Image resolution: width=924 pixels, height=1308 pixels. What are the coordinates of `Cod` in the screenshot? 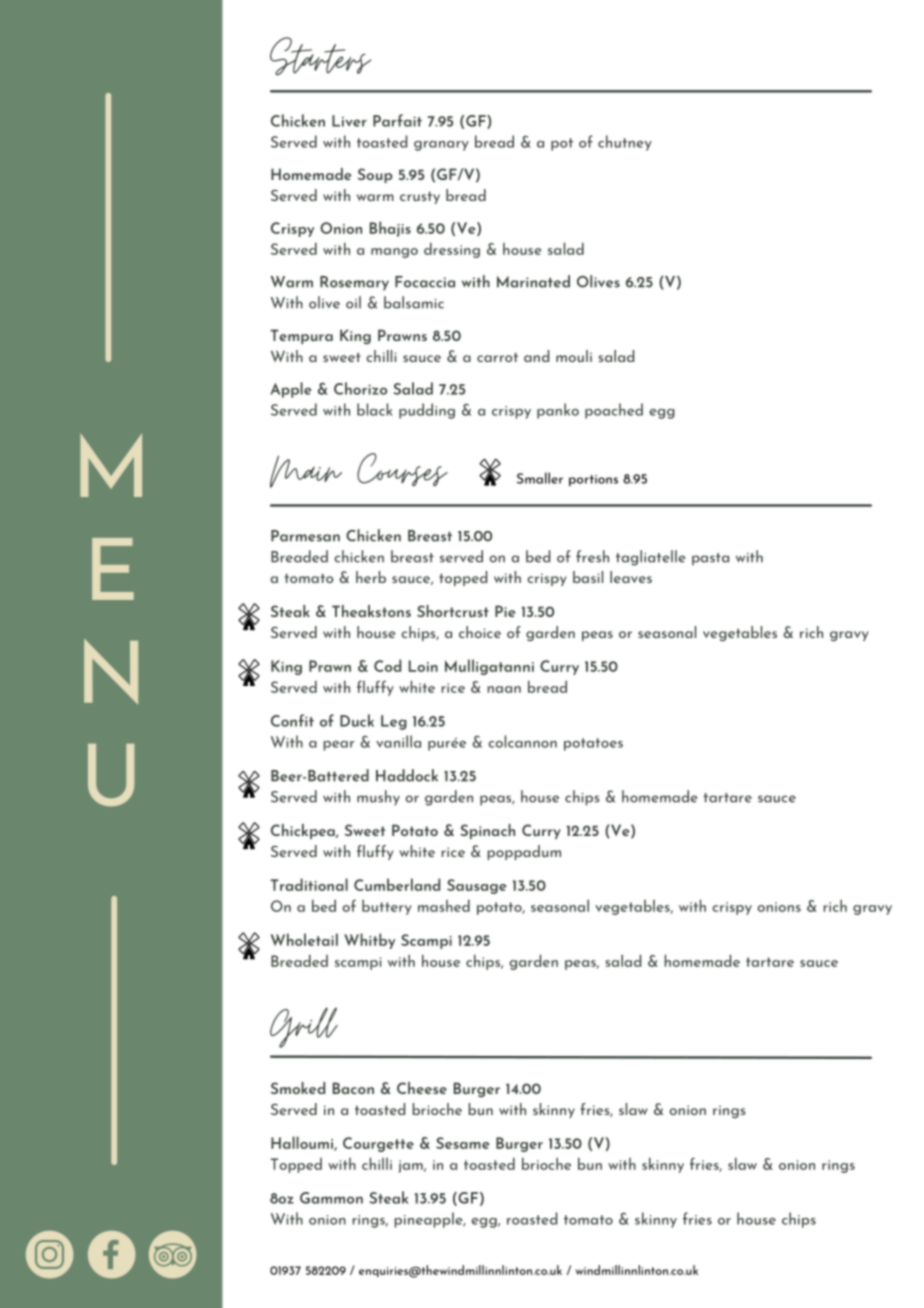 It's located at (387, 665).
